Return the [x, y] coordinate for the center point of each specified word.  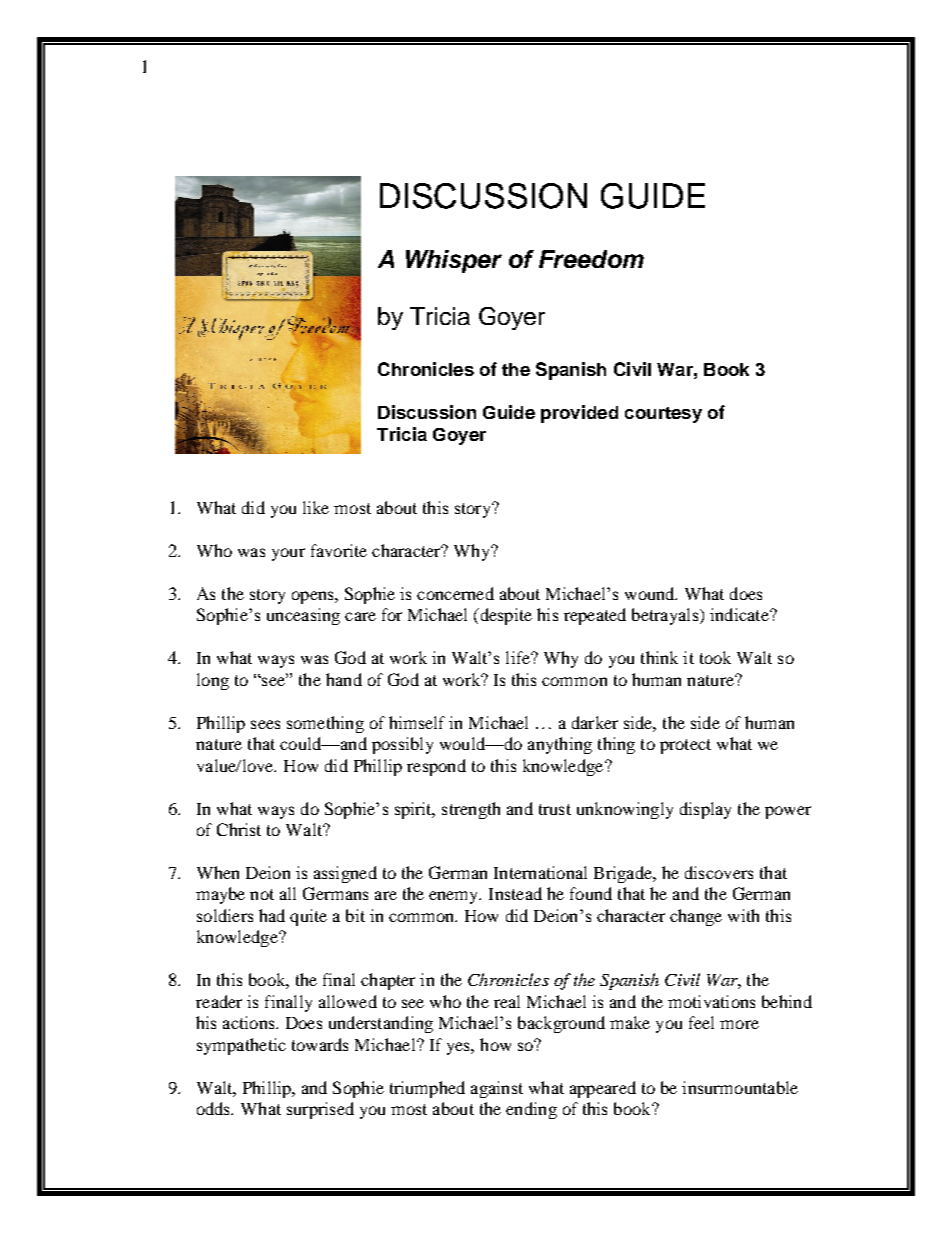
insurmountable [740, 1087]
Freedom [591, 259]
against [497, 1089]
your [288, 554]
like [316, 507]
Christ [239, 829]
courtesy [663, 415]
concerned [455, 593]
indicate [740, 614]
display [705, 810]
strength [471, 810]
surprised [320, 1110]
